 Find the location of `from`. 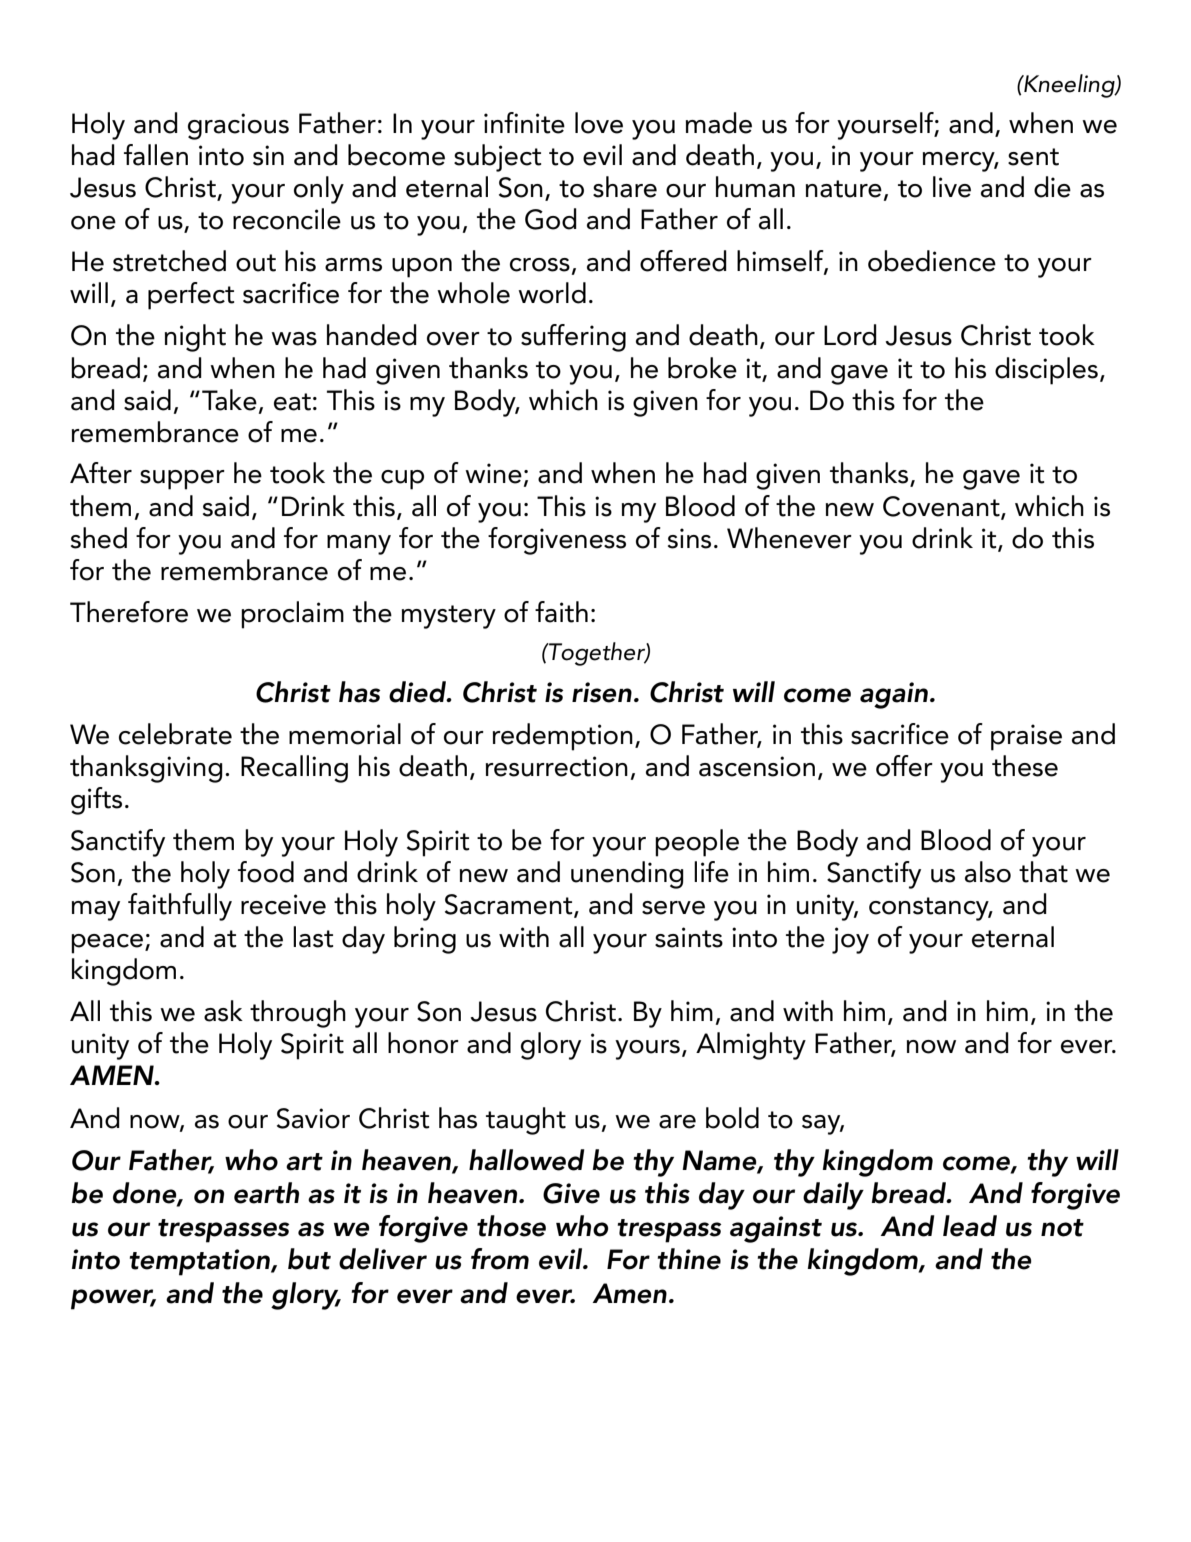

from is located at coordinates (500, 1259).
